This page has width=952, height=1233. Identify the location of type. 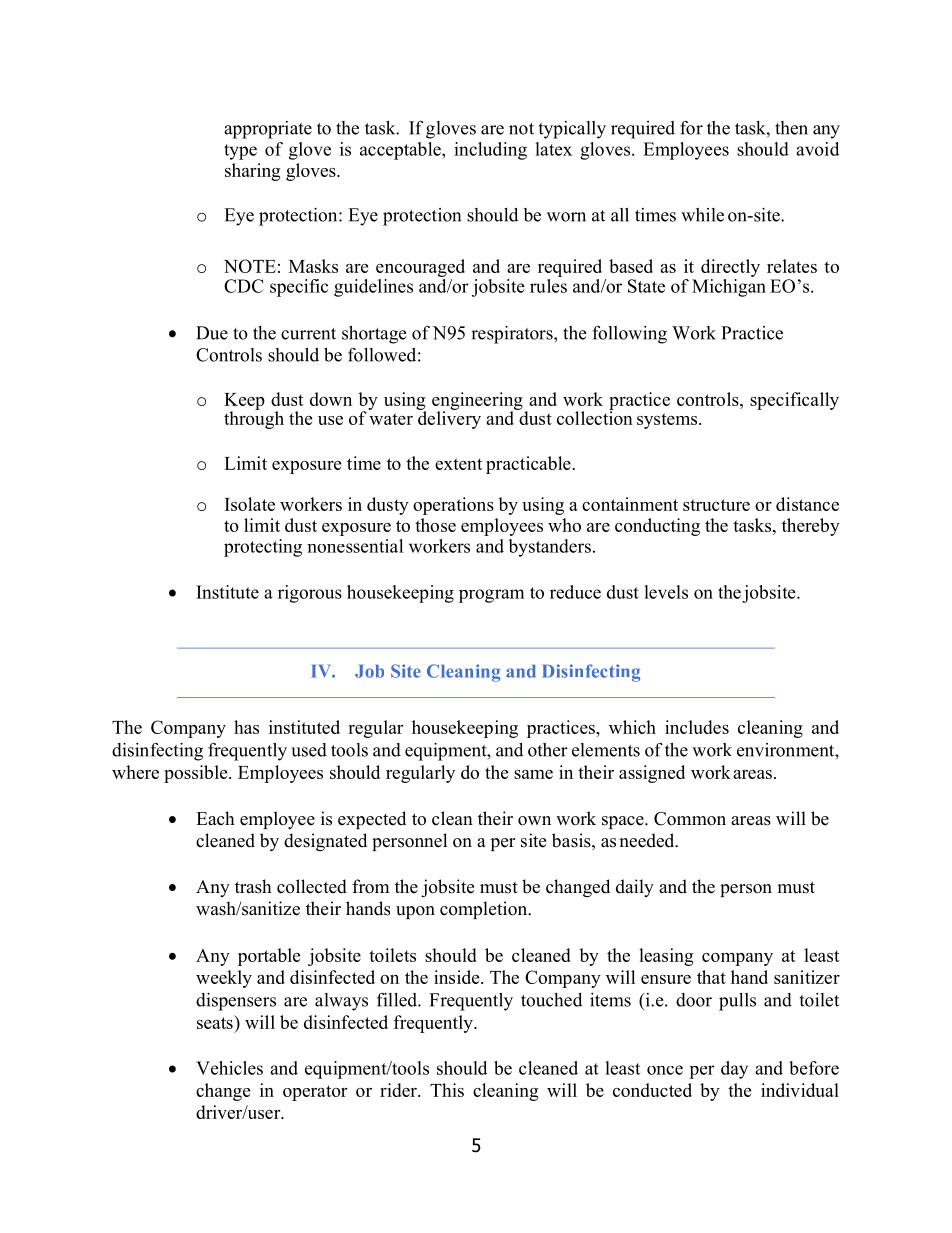
(240, 152).
